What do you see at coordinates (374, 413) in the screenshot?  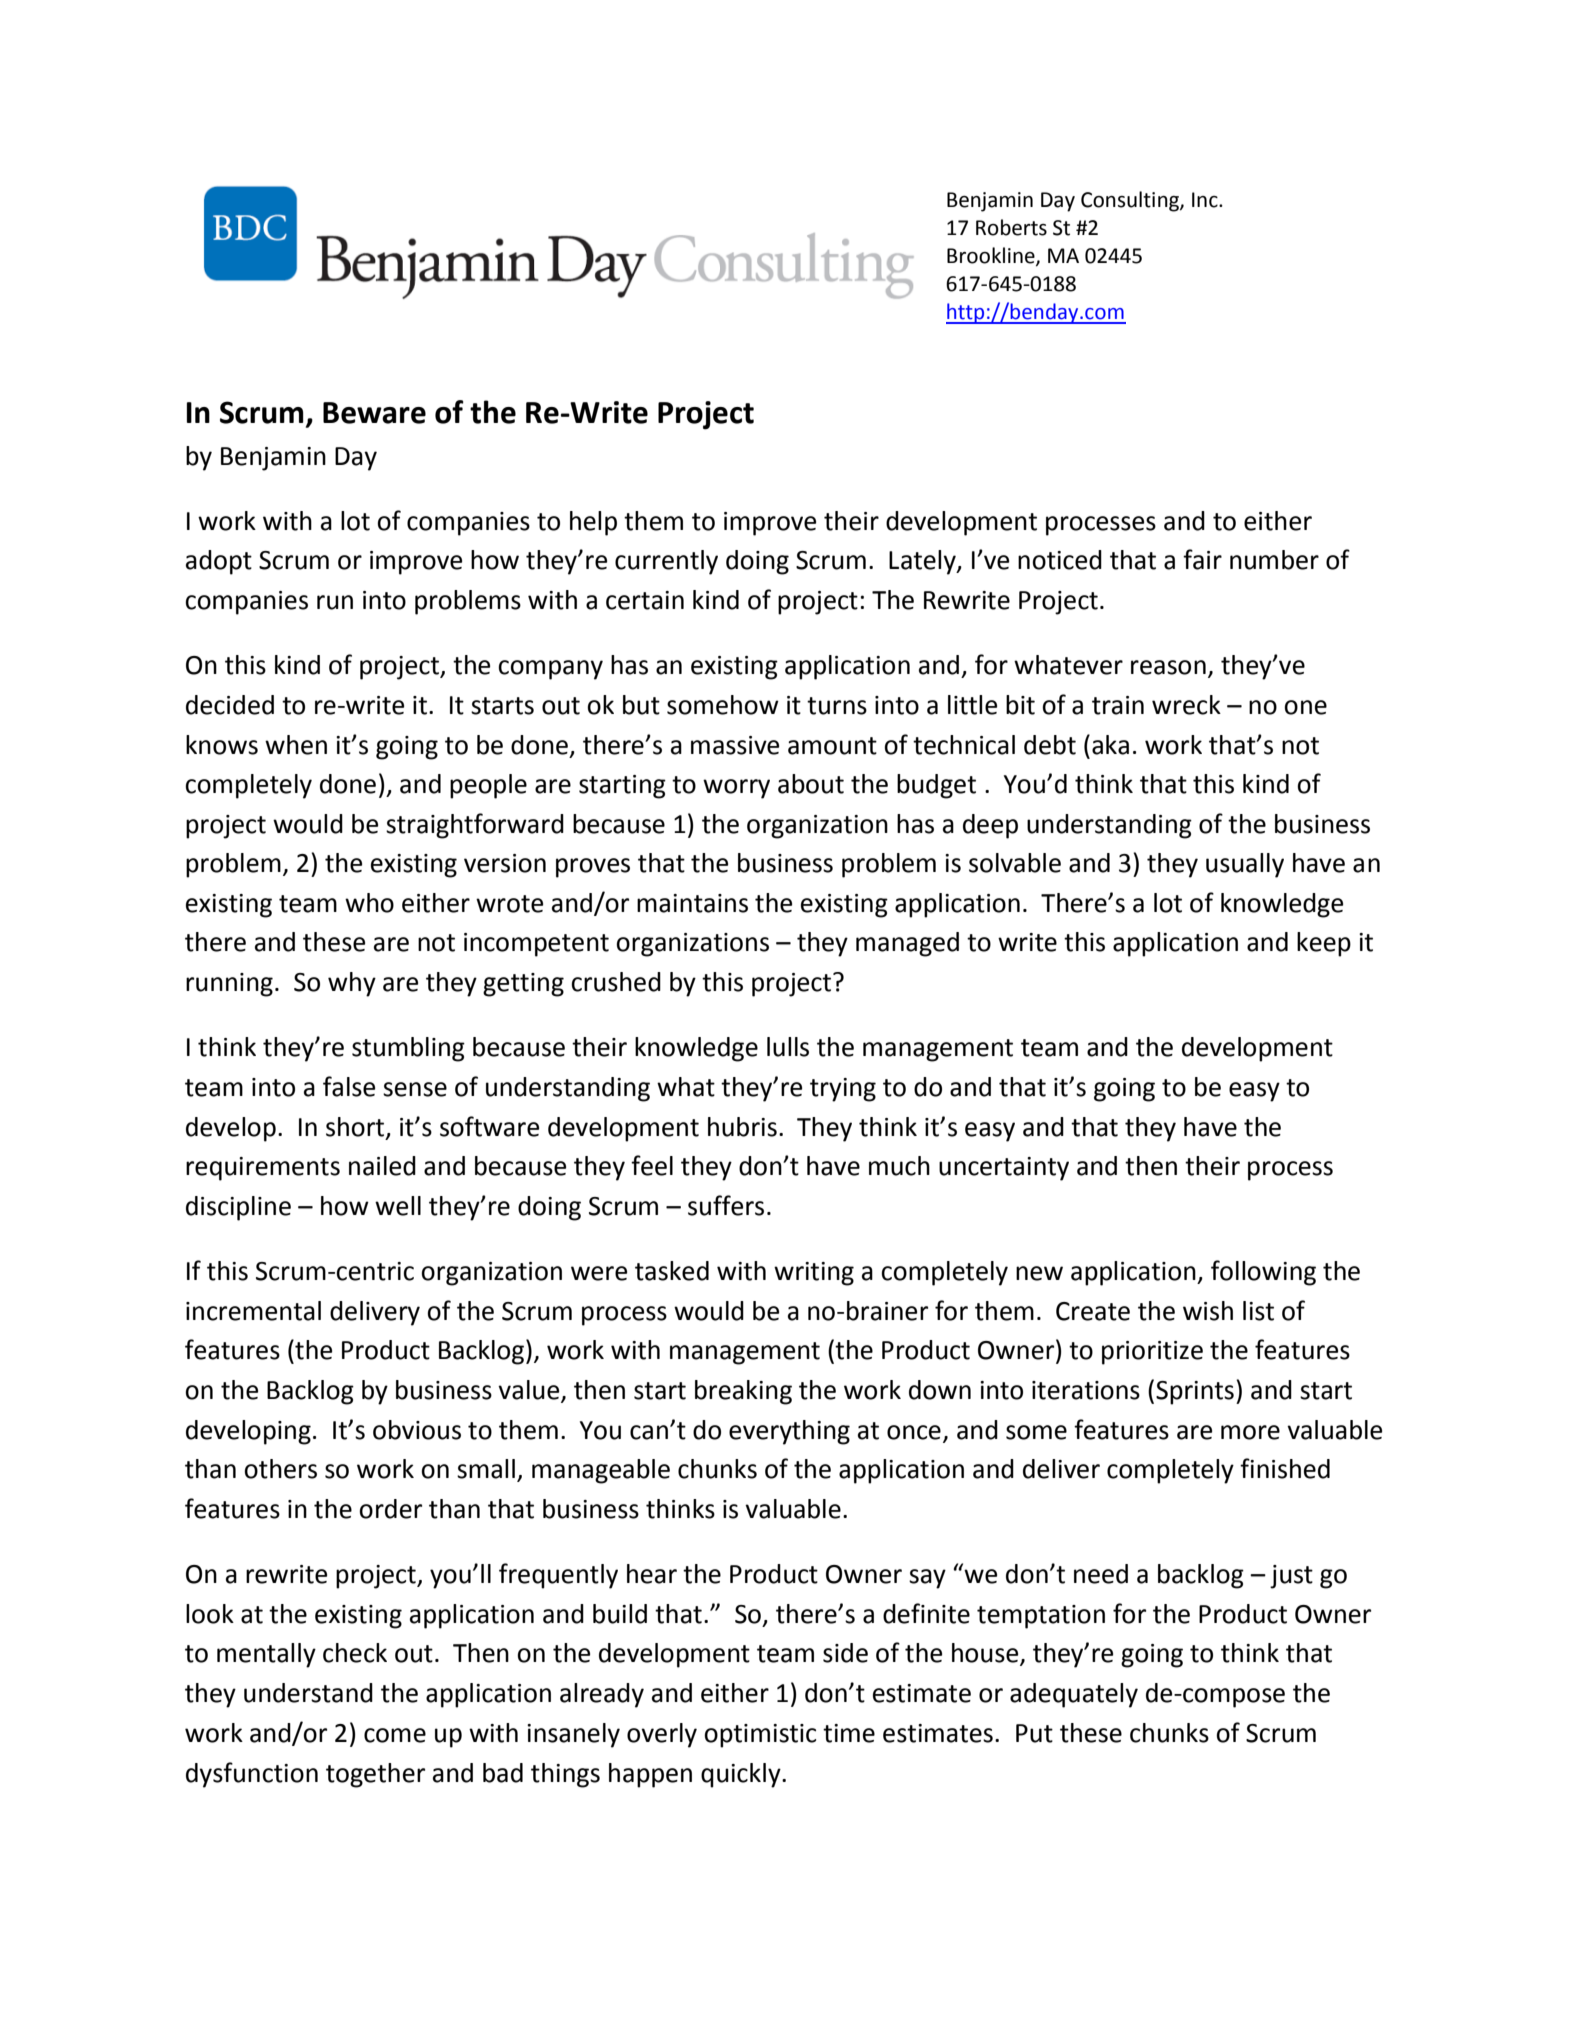 I see `Beware` at bounding box center [374, 413].
